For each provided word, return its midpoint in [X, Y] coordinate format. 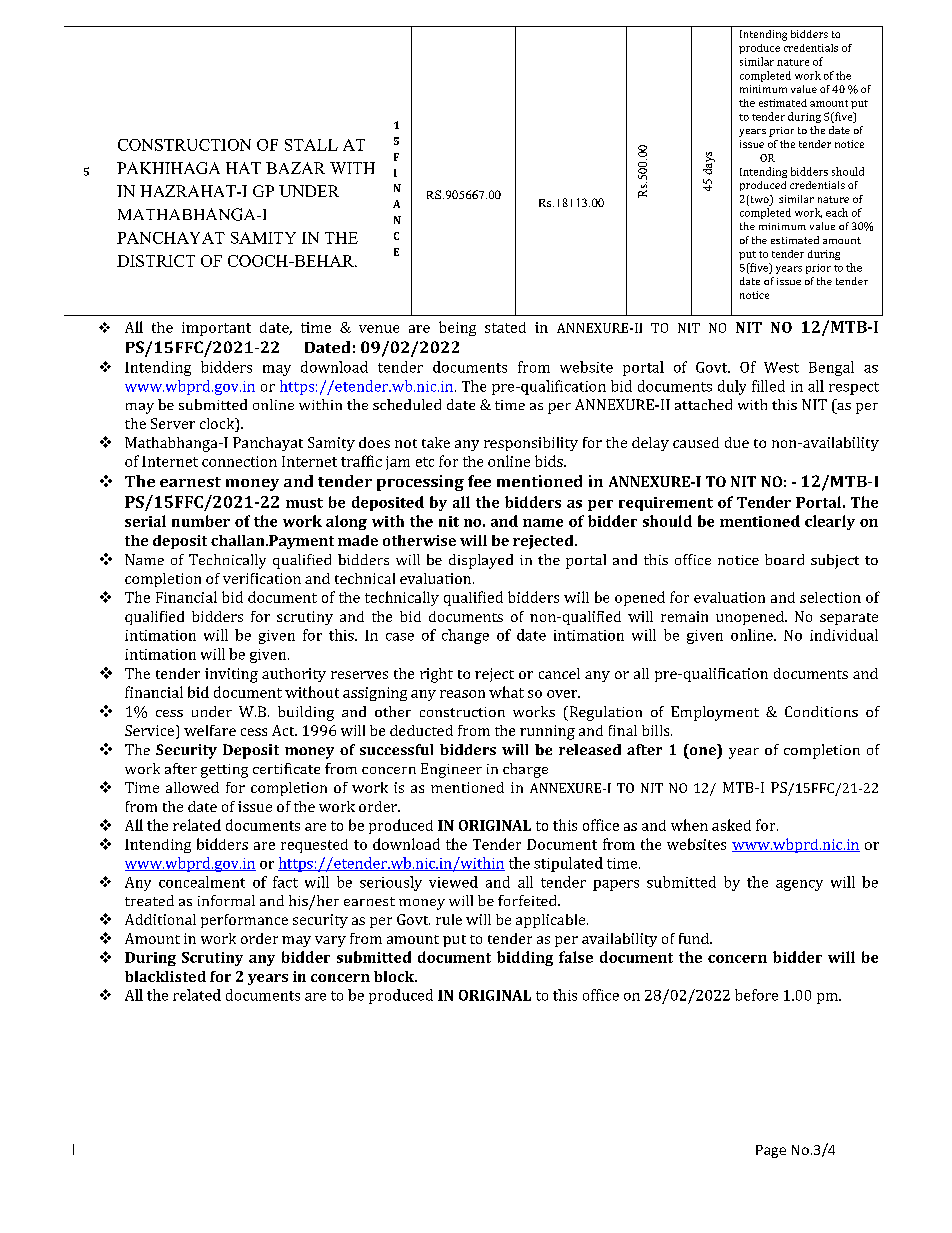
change [465, 636]
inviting [231, 675]
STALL [311, 145]
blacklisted [165, 976]
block [395, 976]
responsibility [531, 444]
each [837, 212]
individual [844, 635]
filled [768, 386]
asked [731, 825]
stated [505, 327]
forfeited [528, 900]
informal [226, 900]
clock [218, 425]
